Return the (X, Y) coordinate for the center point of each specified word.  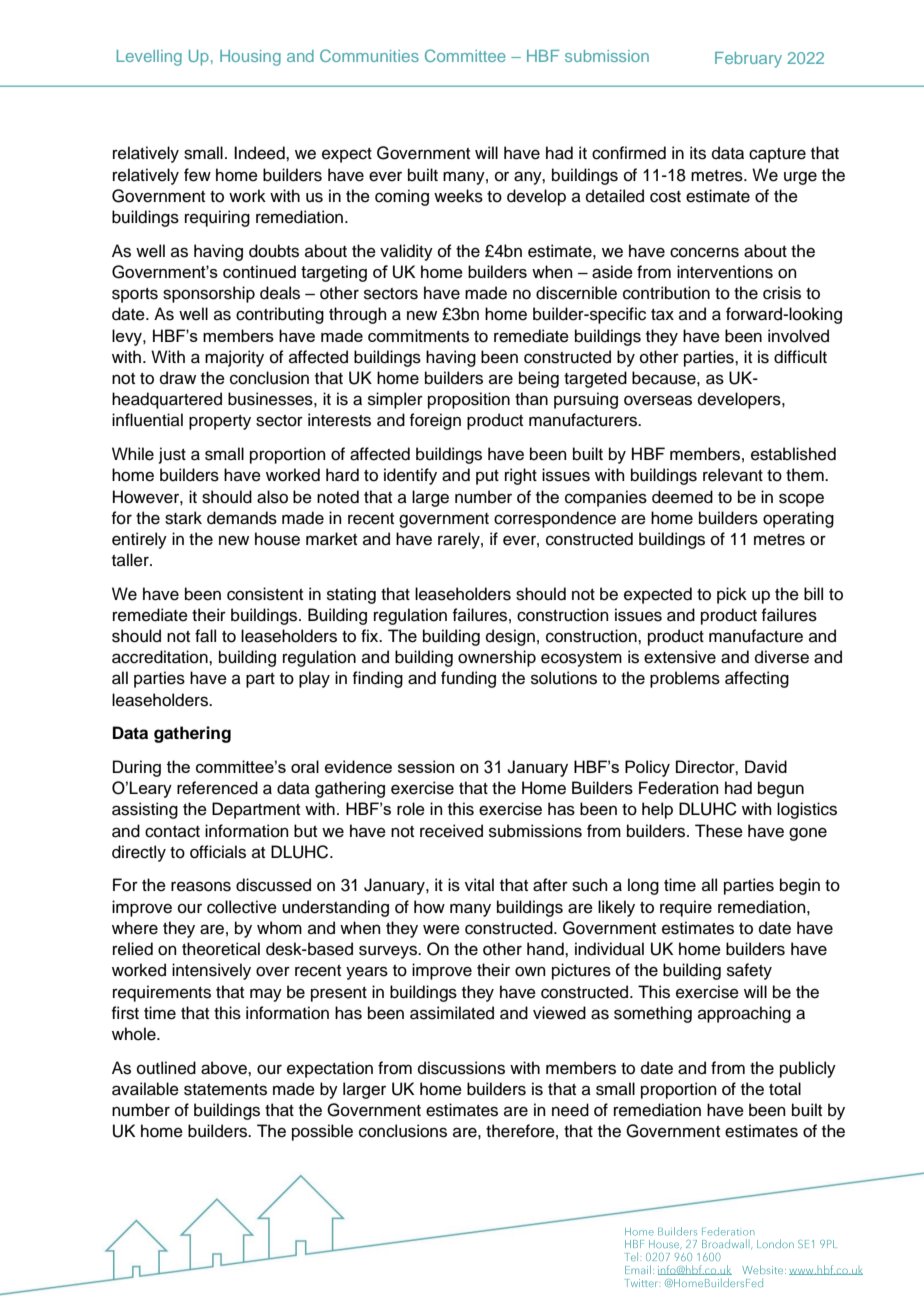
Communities (369, 55)
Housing (250, 58)
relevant (733, 475)
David (766, 766)
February (748, 60)
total (785, 1089)
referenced (217, 788)
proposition (469, 400)
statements (225, 1090)
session (426, 766)
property (220, 422)
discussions (461, 1068)
